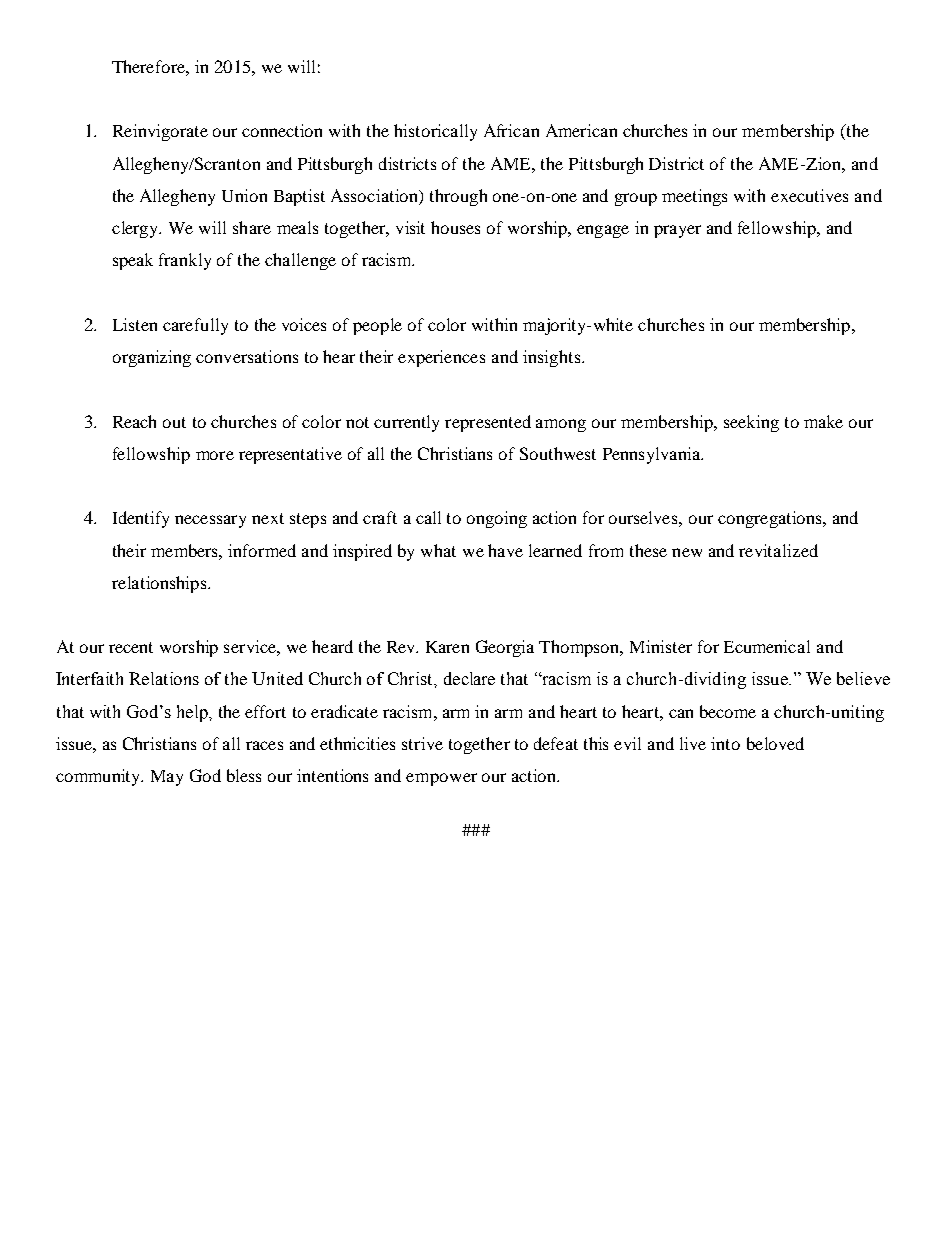  Describe the element at coordinates (677, 231) in the screenshot. I see `prayer` at that location.
